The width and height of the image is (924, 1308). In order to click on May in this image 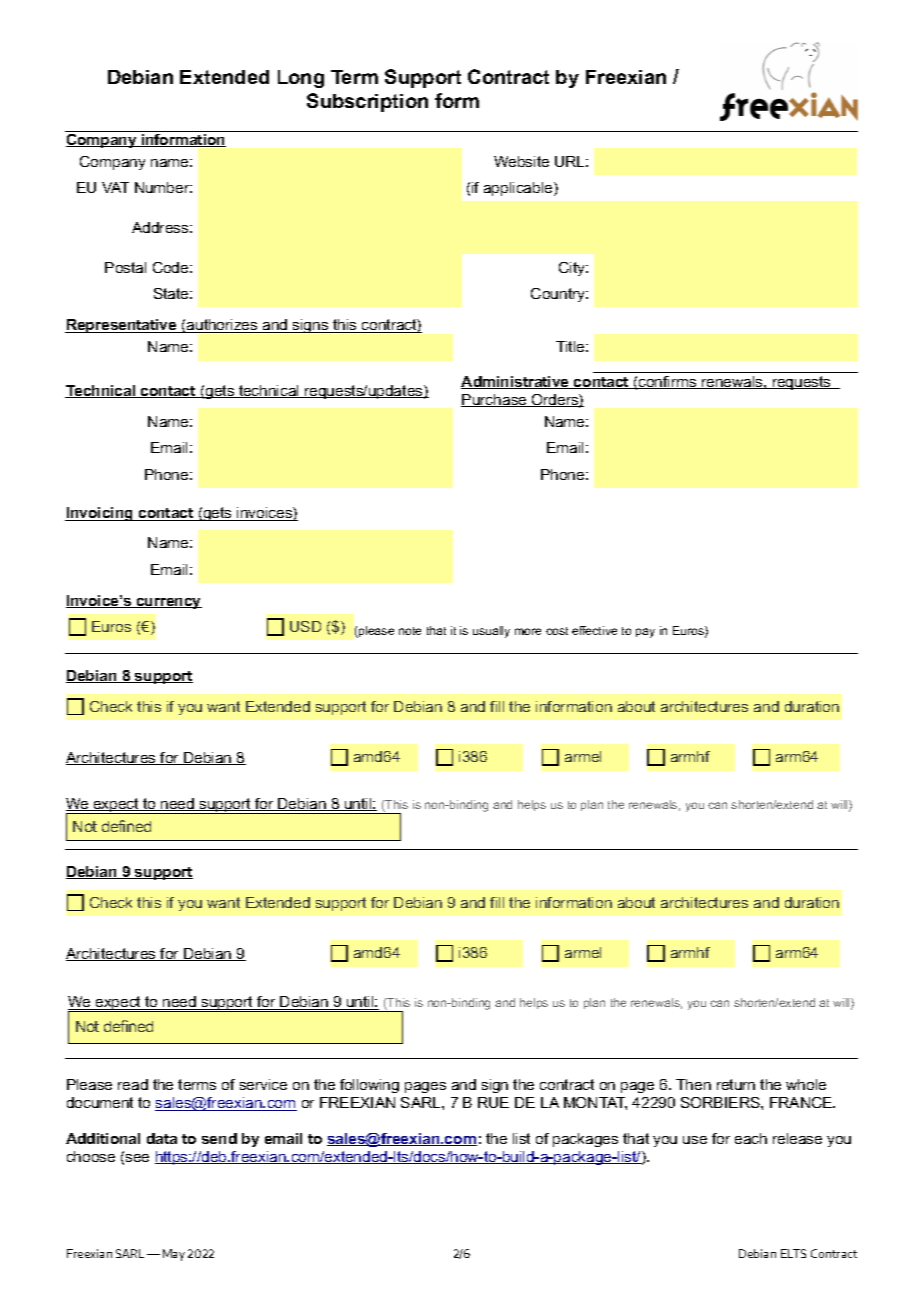, I will do `click(174, 1255)`.
